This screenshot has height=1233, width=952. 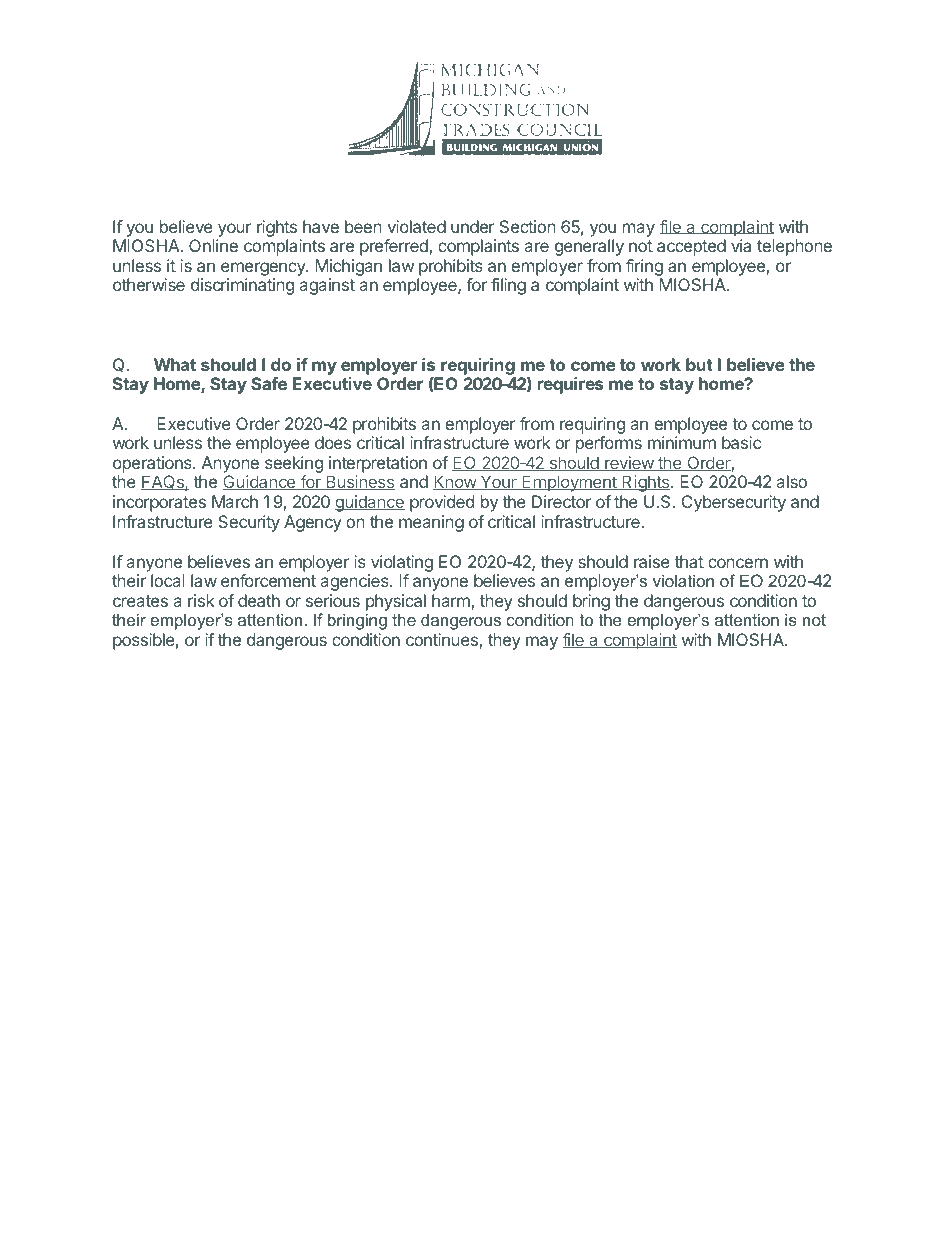 I want to click on also, so click(x=792, y=481).
